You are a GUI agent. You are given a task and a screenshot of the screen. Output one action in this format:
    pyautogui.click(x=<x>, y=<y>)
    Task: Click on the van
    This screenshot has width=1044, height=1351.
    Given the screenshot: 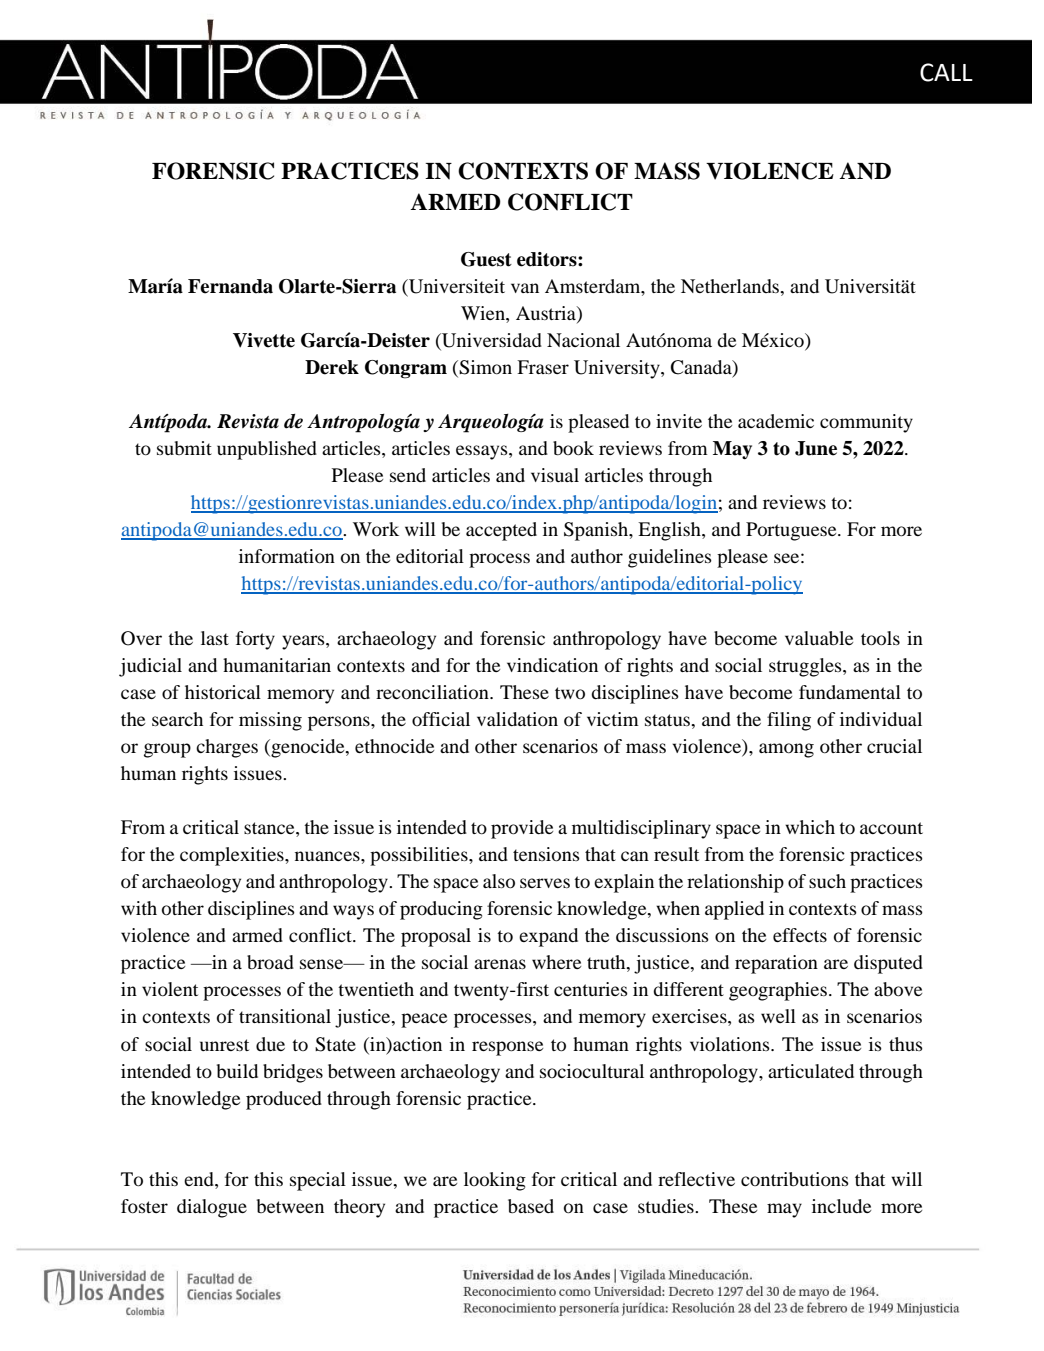 What is the action you would take?
    pyautogui.click(x=525, y=288)
